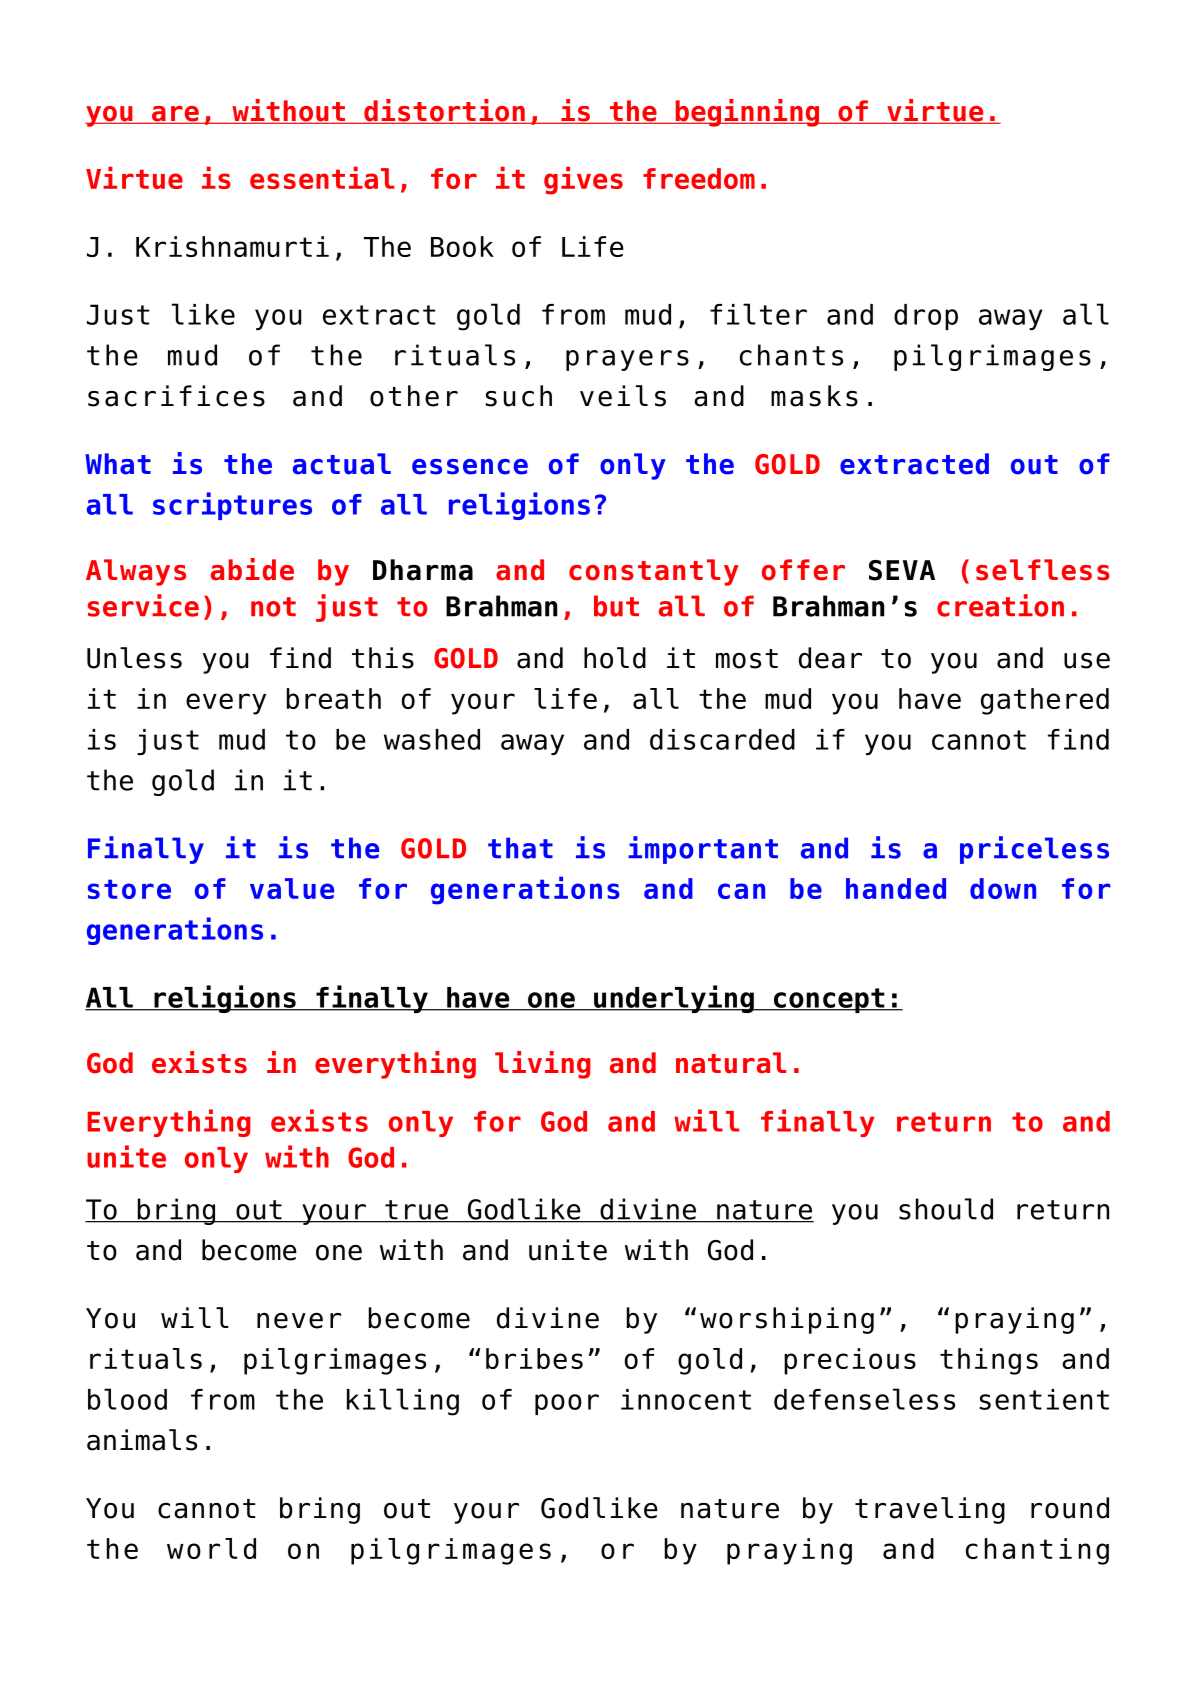 The height and width of the page is (1693, 1197). What do you see at coordinates (542, 1065) in the page?
I see `living` at bounding box center [542, 1065].
